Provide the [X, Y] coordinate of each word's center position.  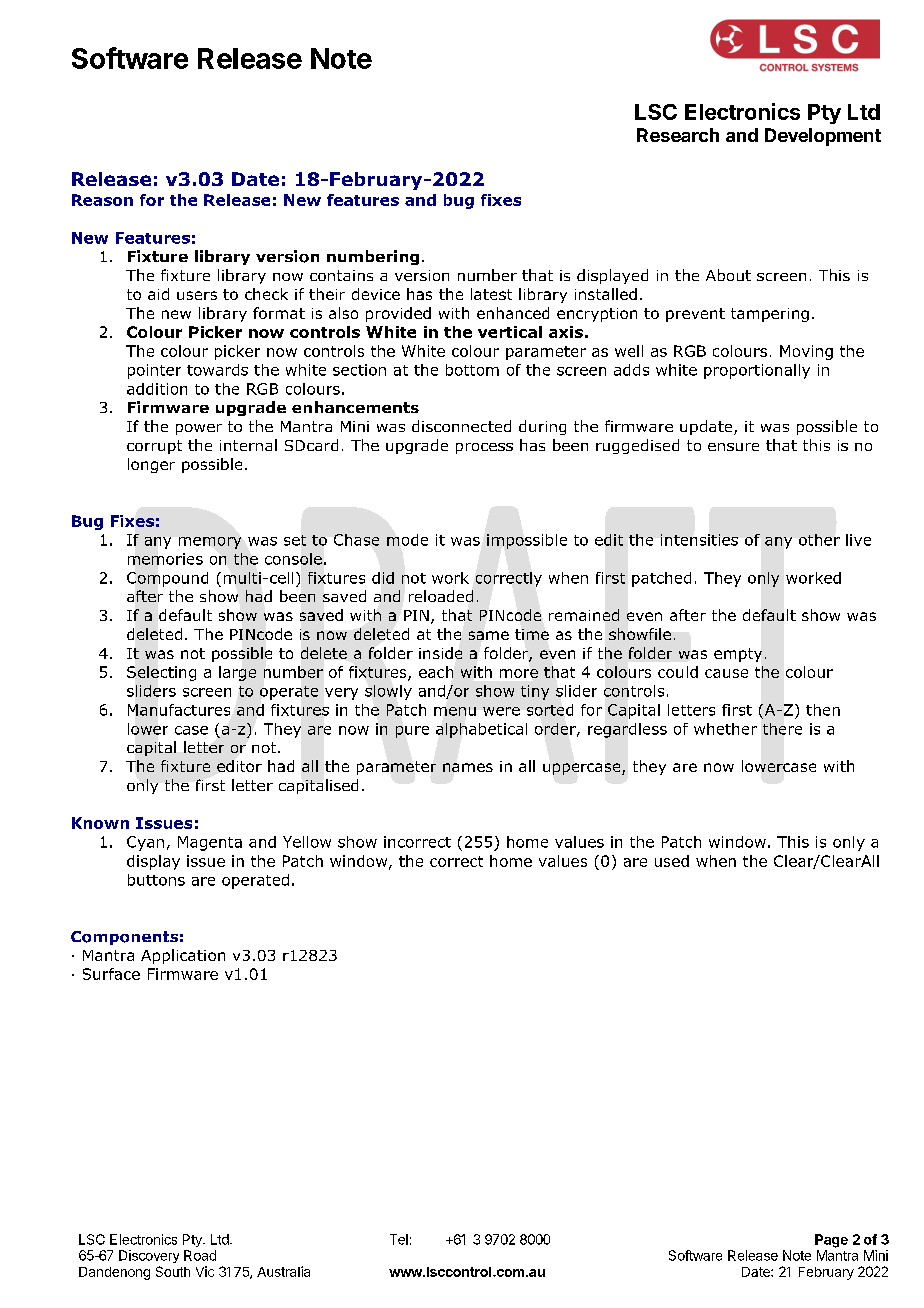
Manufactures [179, 710]
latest [491, 294]
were [501, 711]
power [199, 429]
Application [183, 956]
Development [823, 137]
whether [725, 729]
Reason [102, 200]
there [782, 729]
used [672, 861]
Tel [399, 1239]
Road [200, 1255]
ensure [733, 447]
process [484, 448]
